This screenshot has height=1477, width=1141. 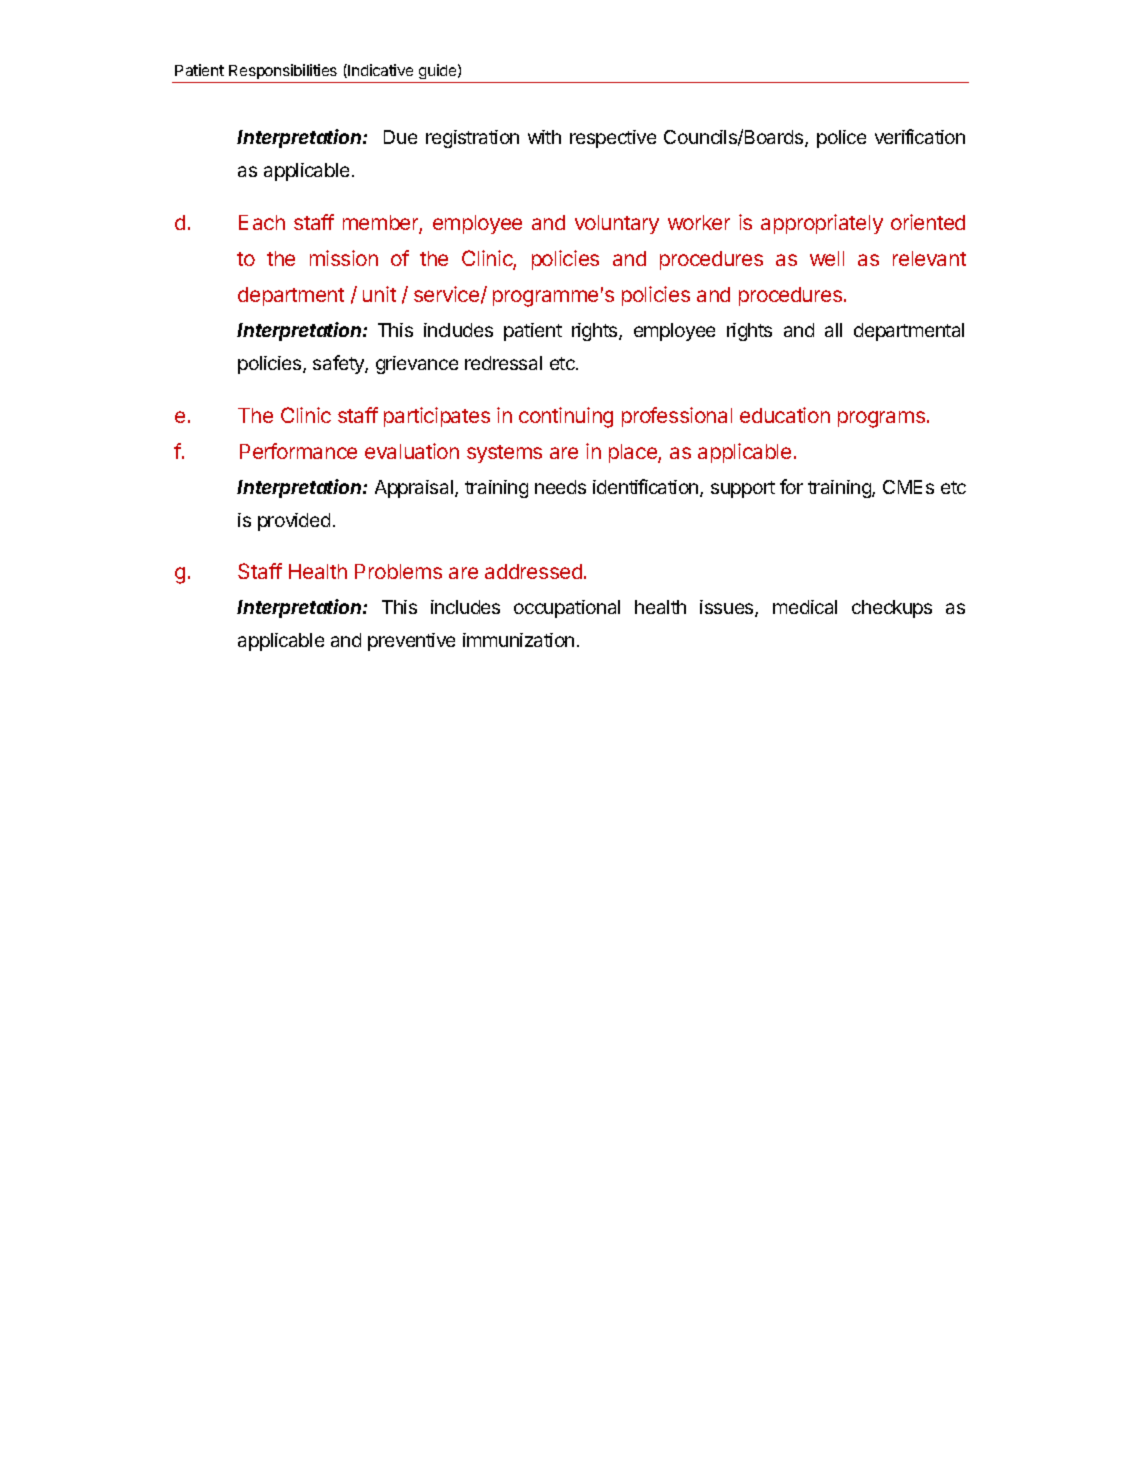 I want to click on all, so click(x=833, y=330).
